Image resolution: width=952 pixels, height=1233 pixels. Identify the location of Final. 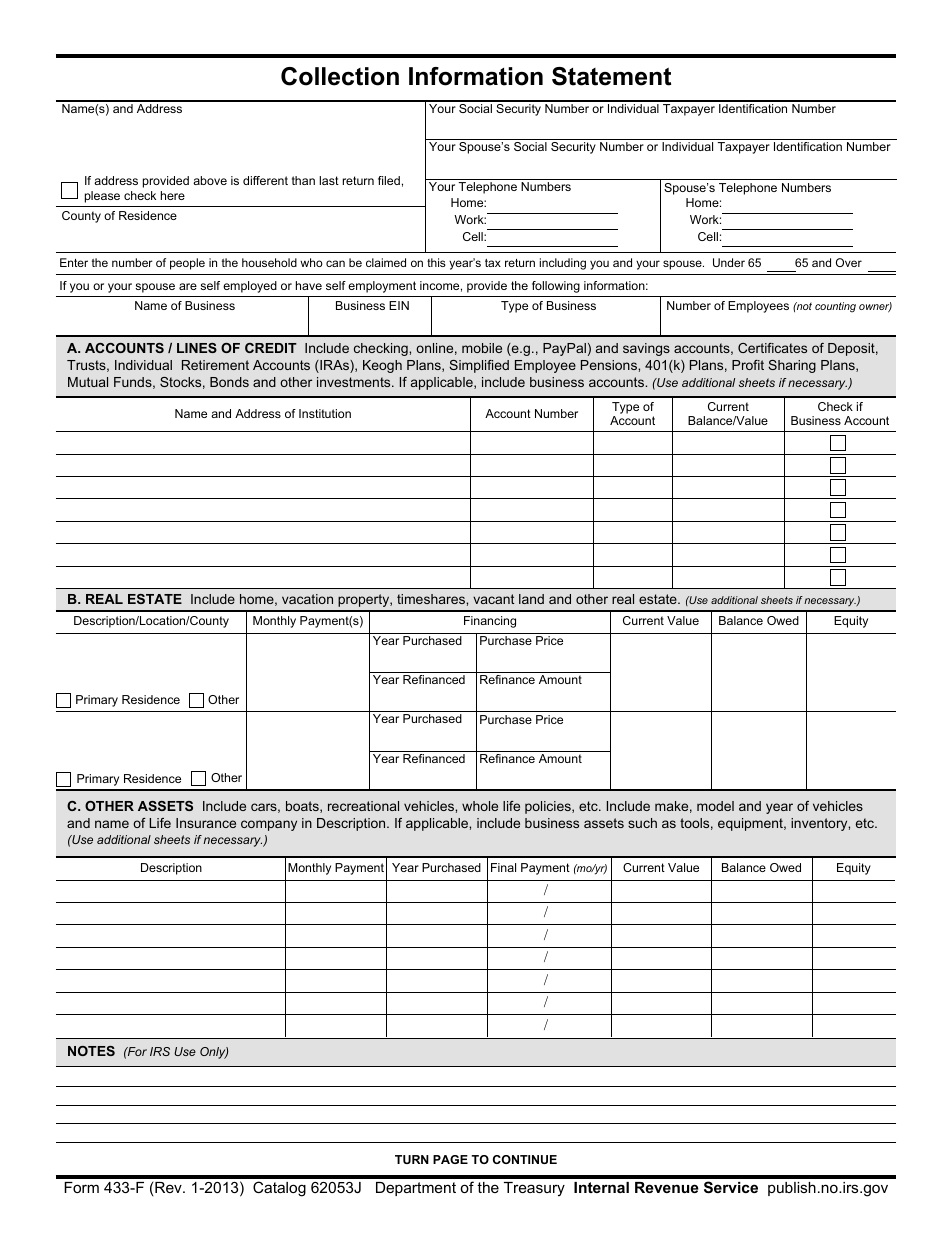
(503, 867).
